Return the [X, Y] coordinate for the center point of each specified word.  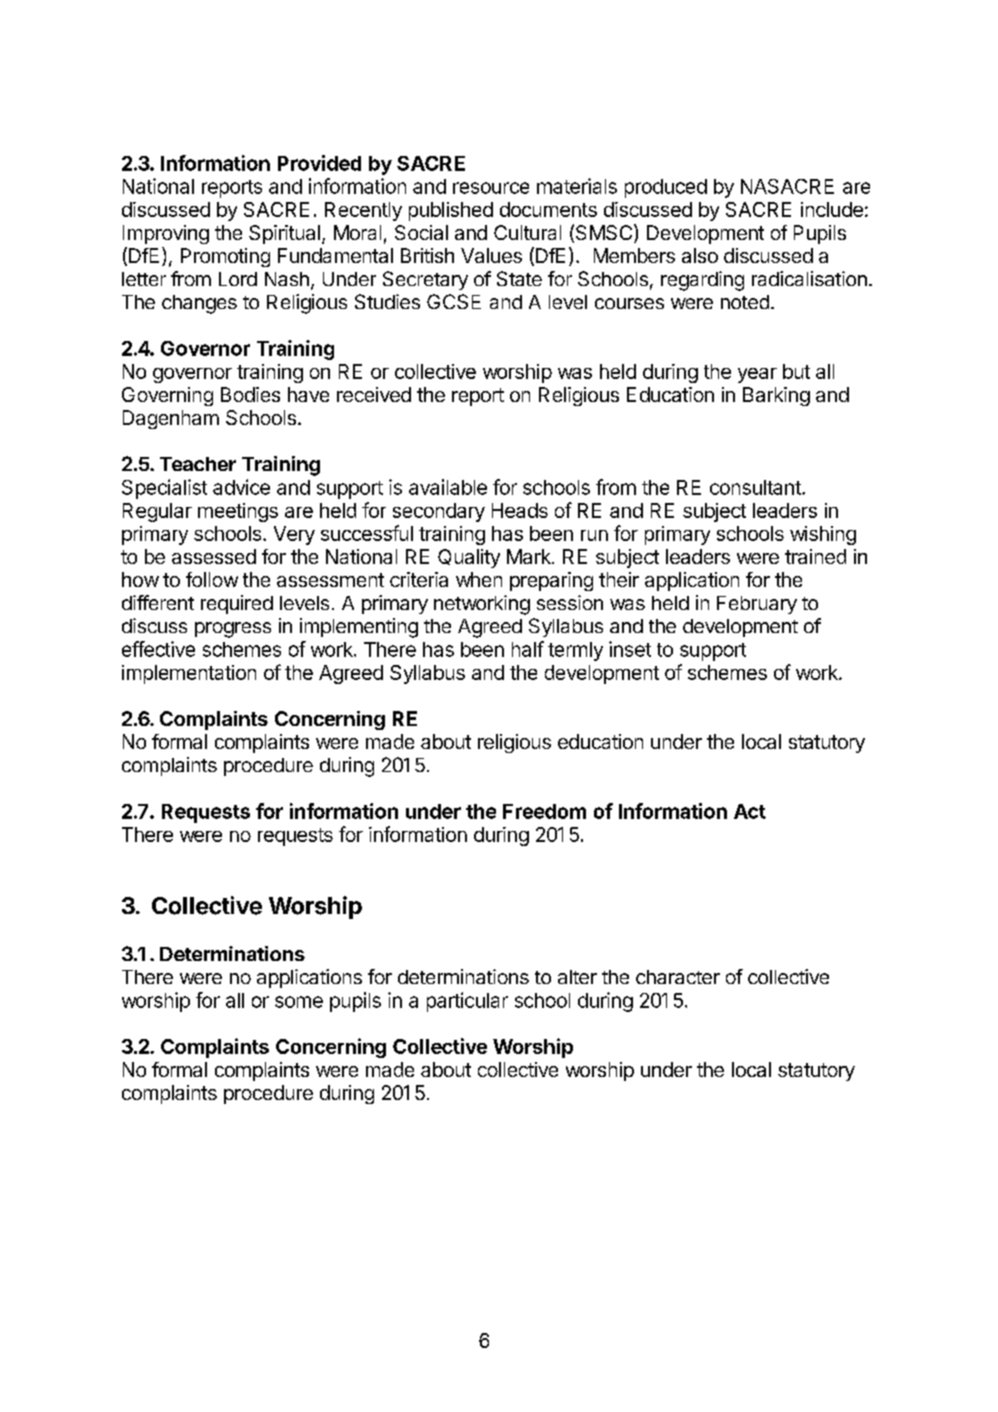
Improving [166, 234]
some [299, 1002]
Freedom [544, 811]
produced [666, 188]
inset [630, 649]
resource [491, 188]
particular [467, 1002]
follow [212, 579]
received [374, 394]
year [757, 375]
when [479, 579]
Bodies [250, 394]
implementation [189, 674]
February [757, 605]
